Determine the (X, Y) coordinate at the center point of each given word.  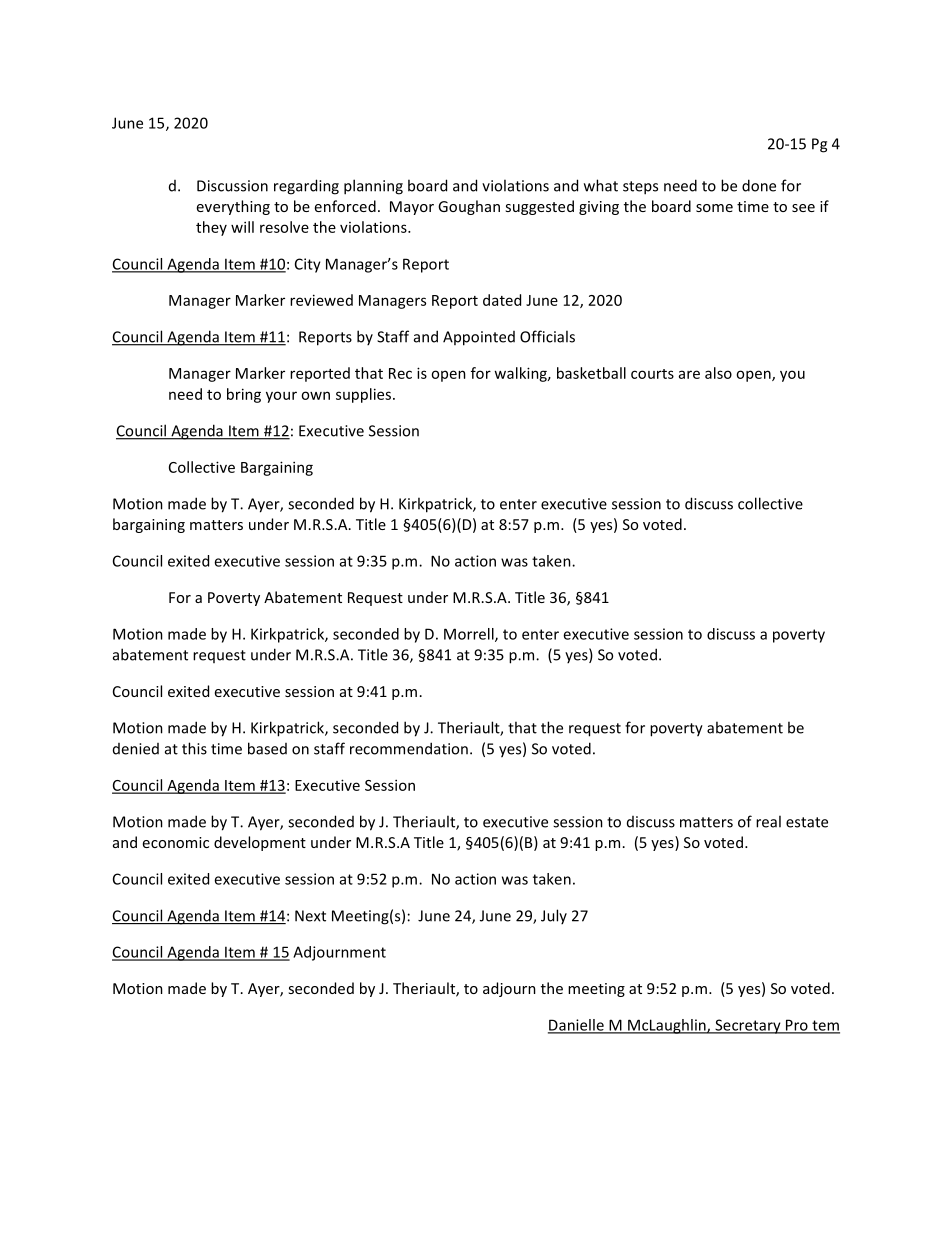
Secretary (748, 1026)
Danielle (577, 1026)
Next (310, 916)
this (194, 748)
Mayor (412, 208)
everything (233, 207)
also (718, 373)
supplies (365, 395)
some (714, 208)
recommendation (409, 748)
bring (244, 395)
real (768, 821)
